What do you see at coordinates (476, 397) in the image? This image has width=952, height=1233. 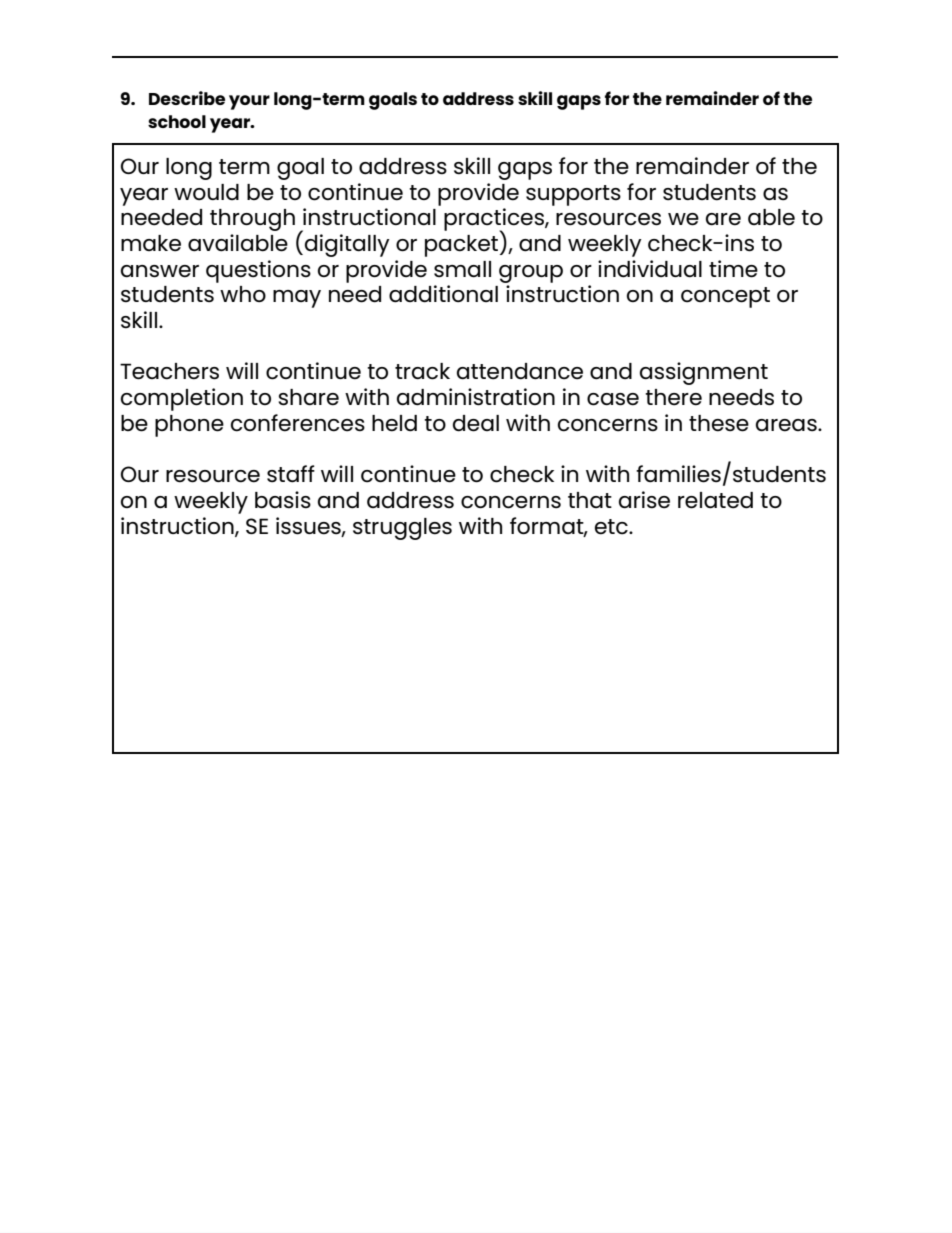 I see `administration` at bounding box center [476, 397].
